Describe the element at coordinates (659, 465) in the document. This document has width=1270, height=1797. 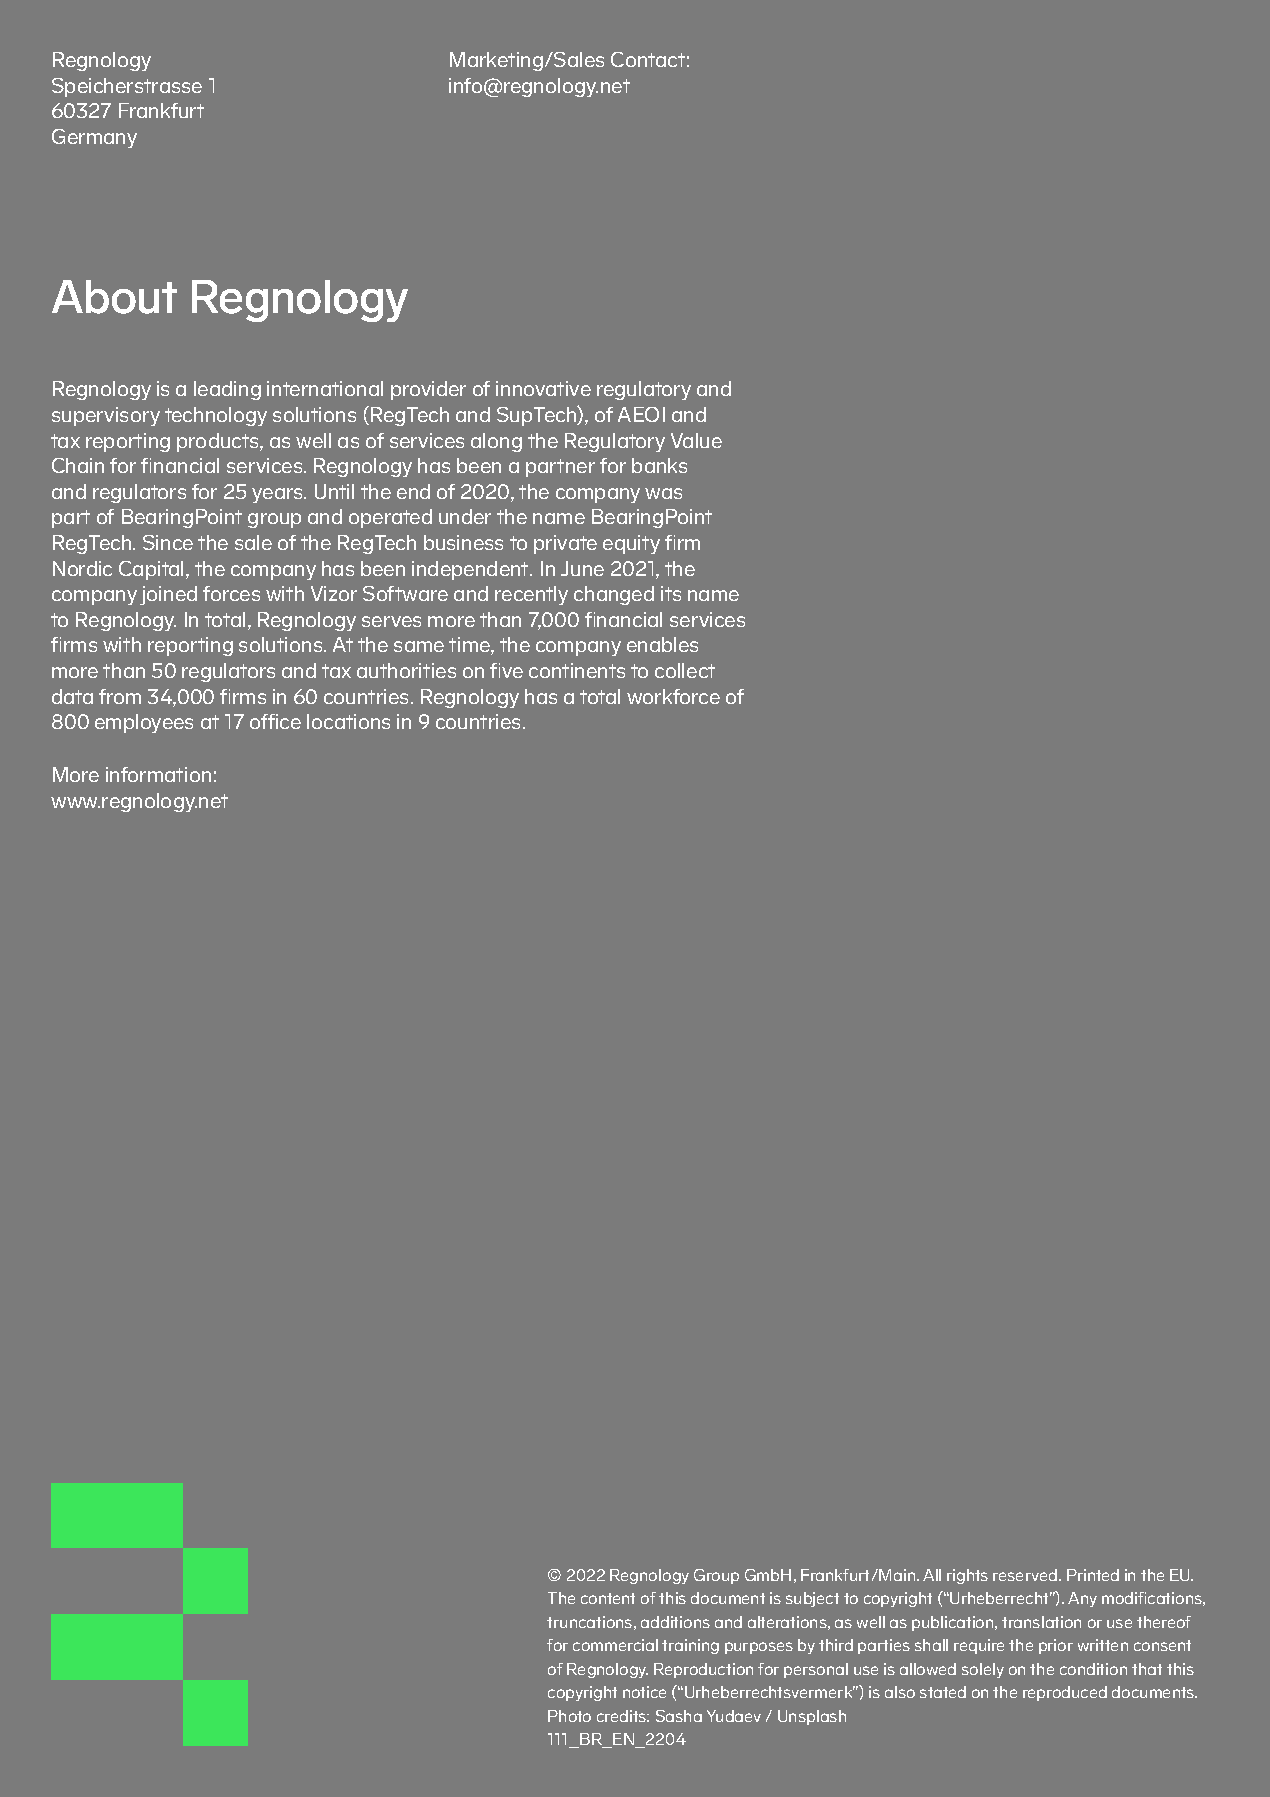
I see `banks` at that location.
